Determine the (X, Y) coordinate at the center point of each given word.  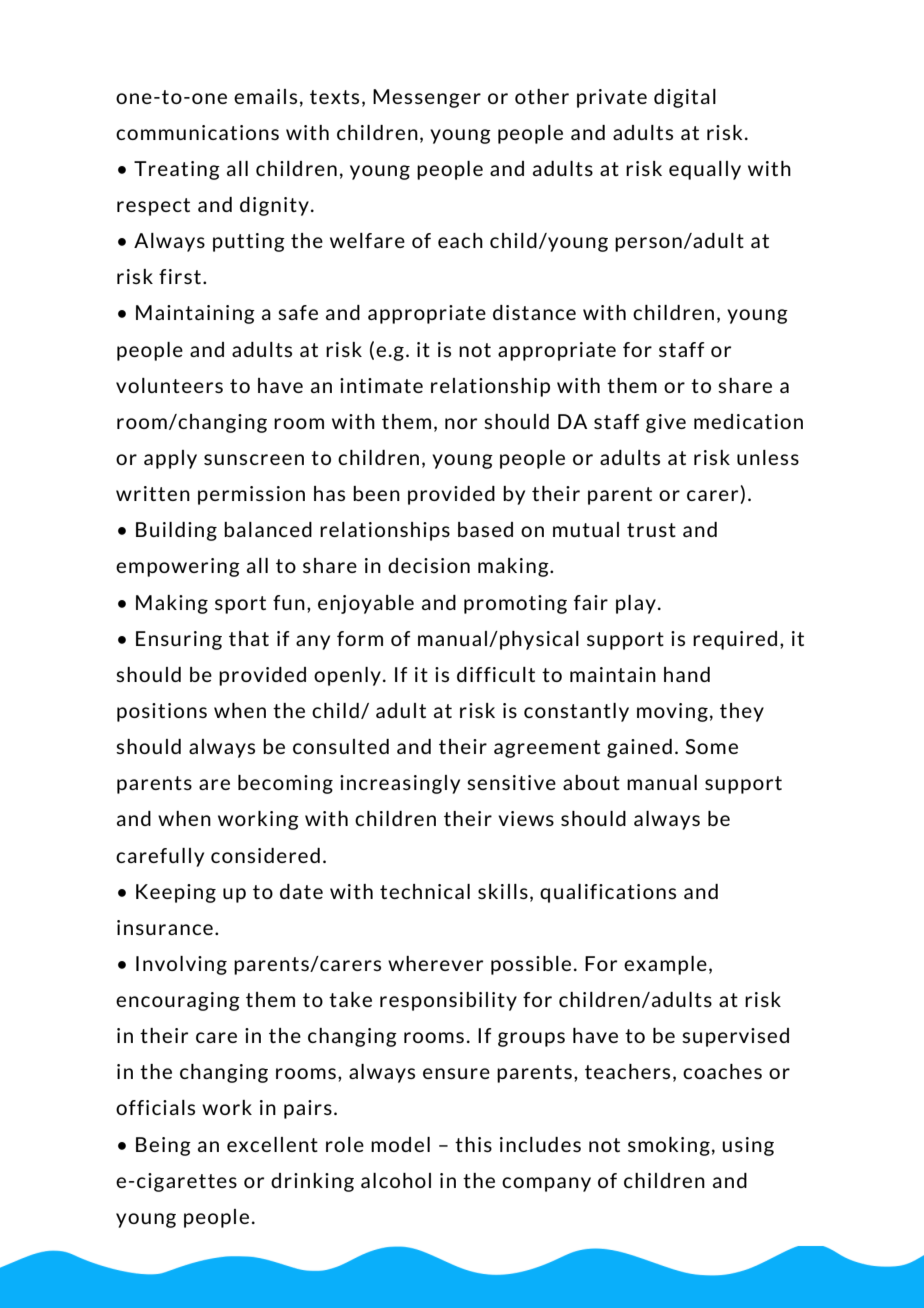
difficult (496, 674)
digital (685, 98)
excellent (272, 1144)
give (666, 423)
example (665, 965)
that (249, 638)
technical (425, 891)
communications (197, 132)
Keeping (176, 893)
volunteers (169, 385)
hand (687, 674)
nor (461, 423)
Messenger (427, 98)
